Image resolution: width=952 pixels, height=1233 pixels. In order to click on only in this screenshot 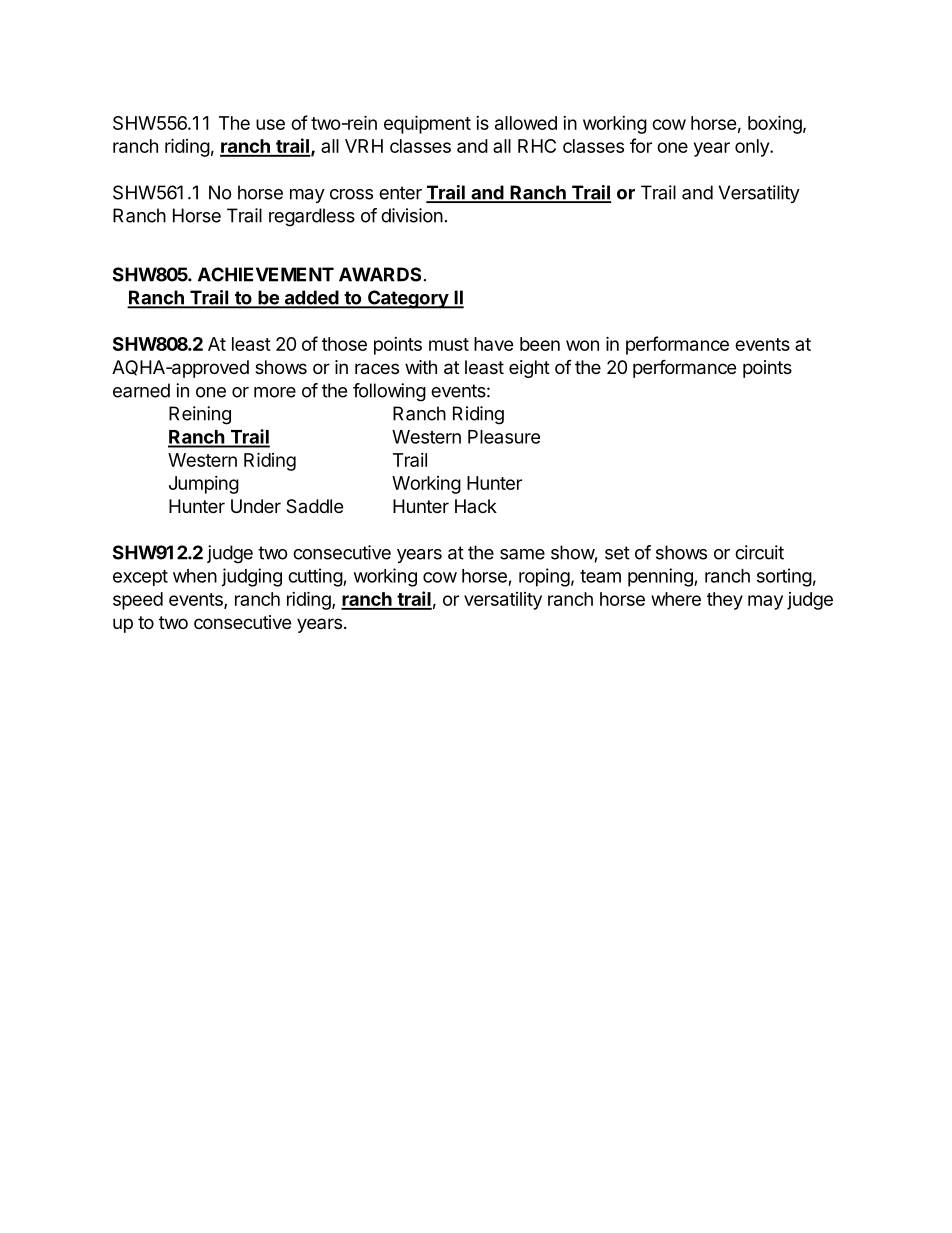, I will do `click(753, 148)`.
